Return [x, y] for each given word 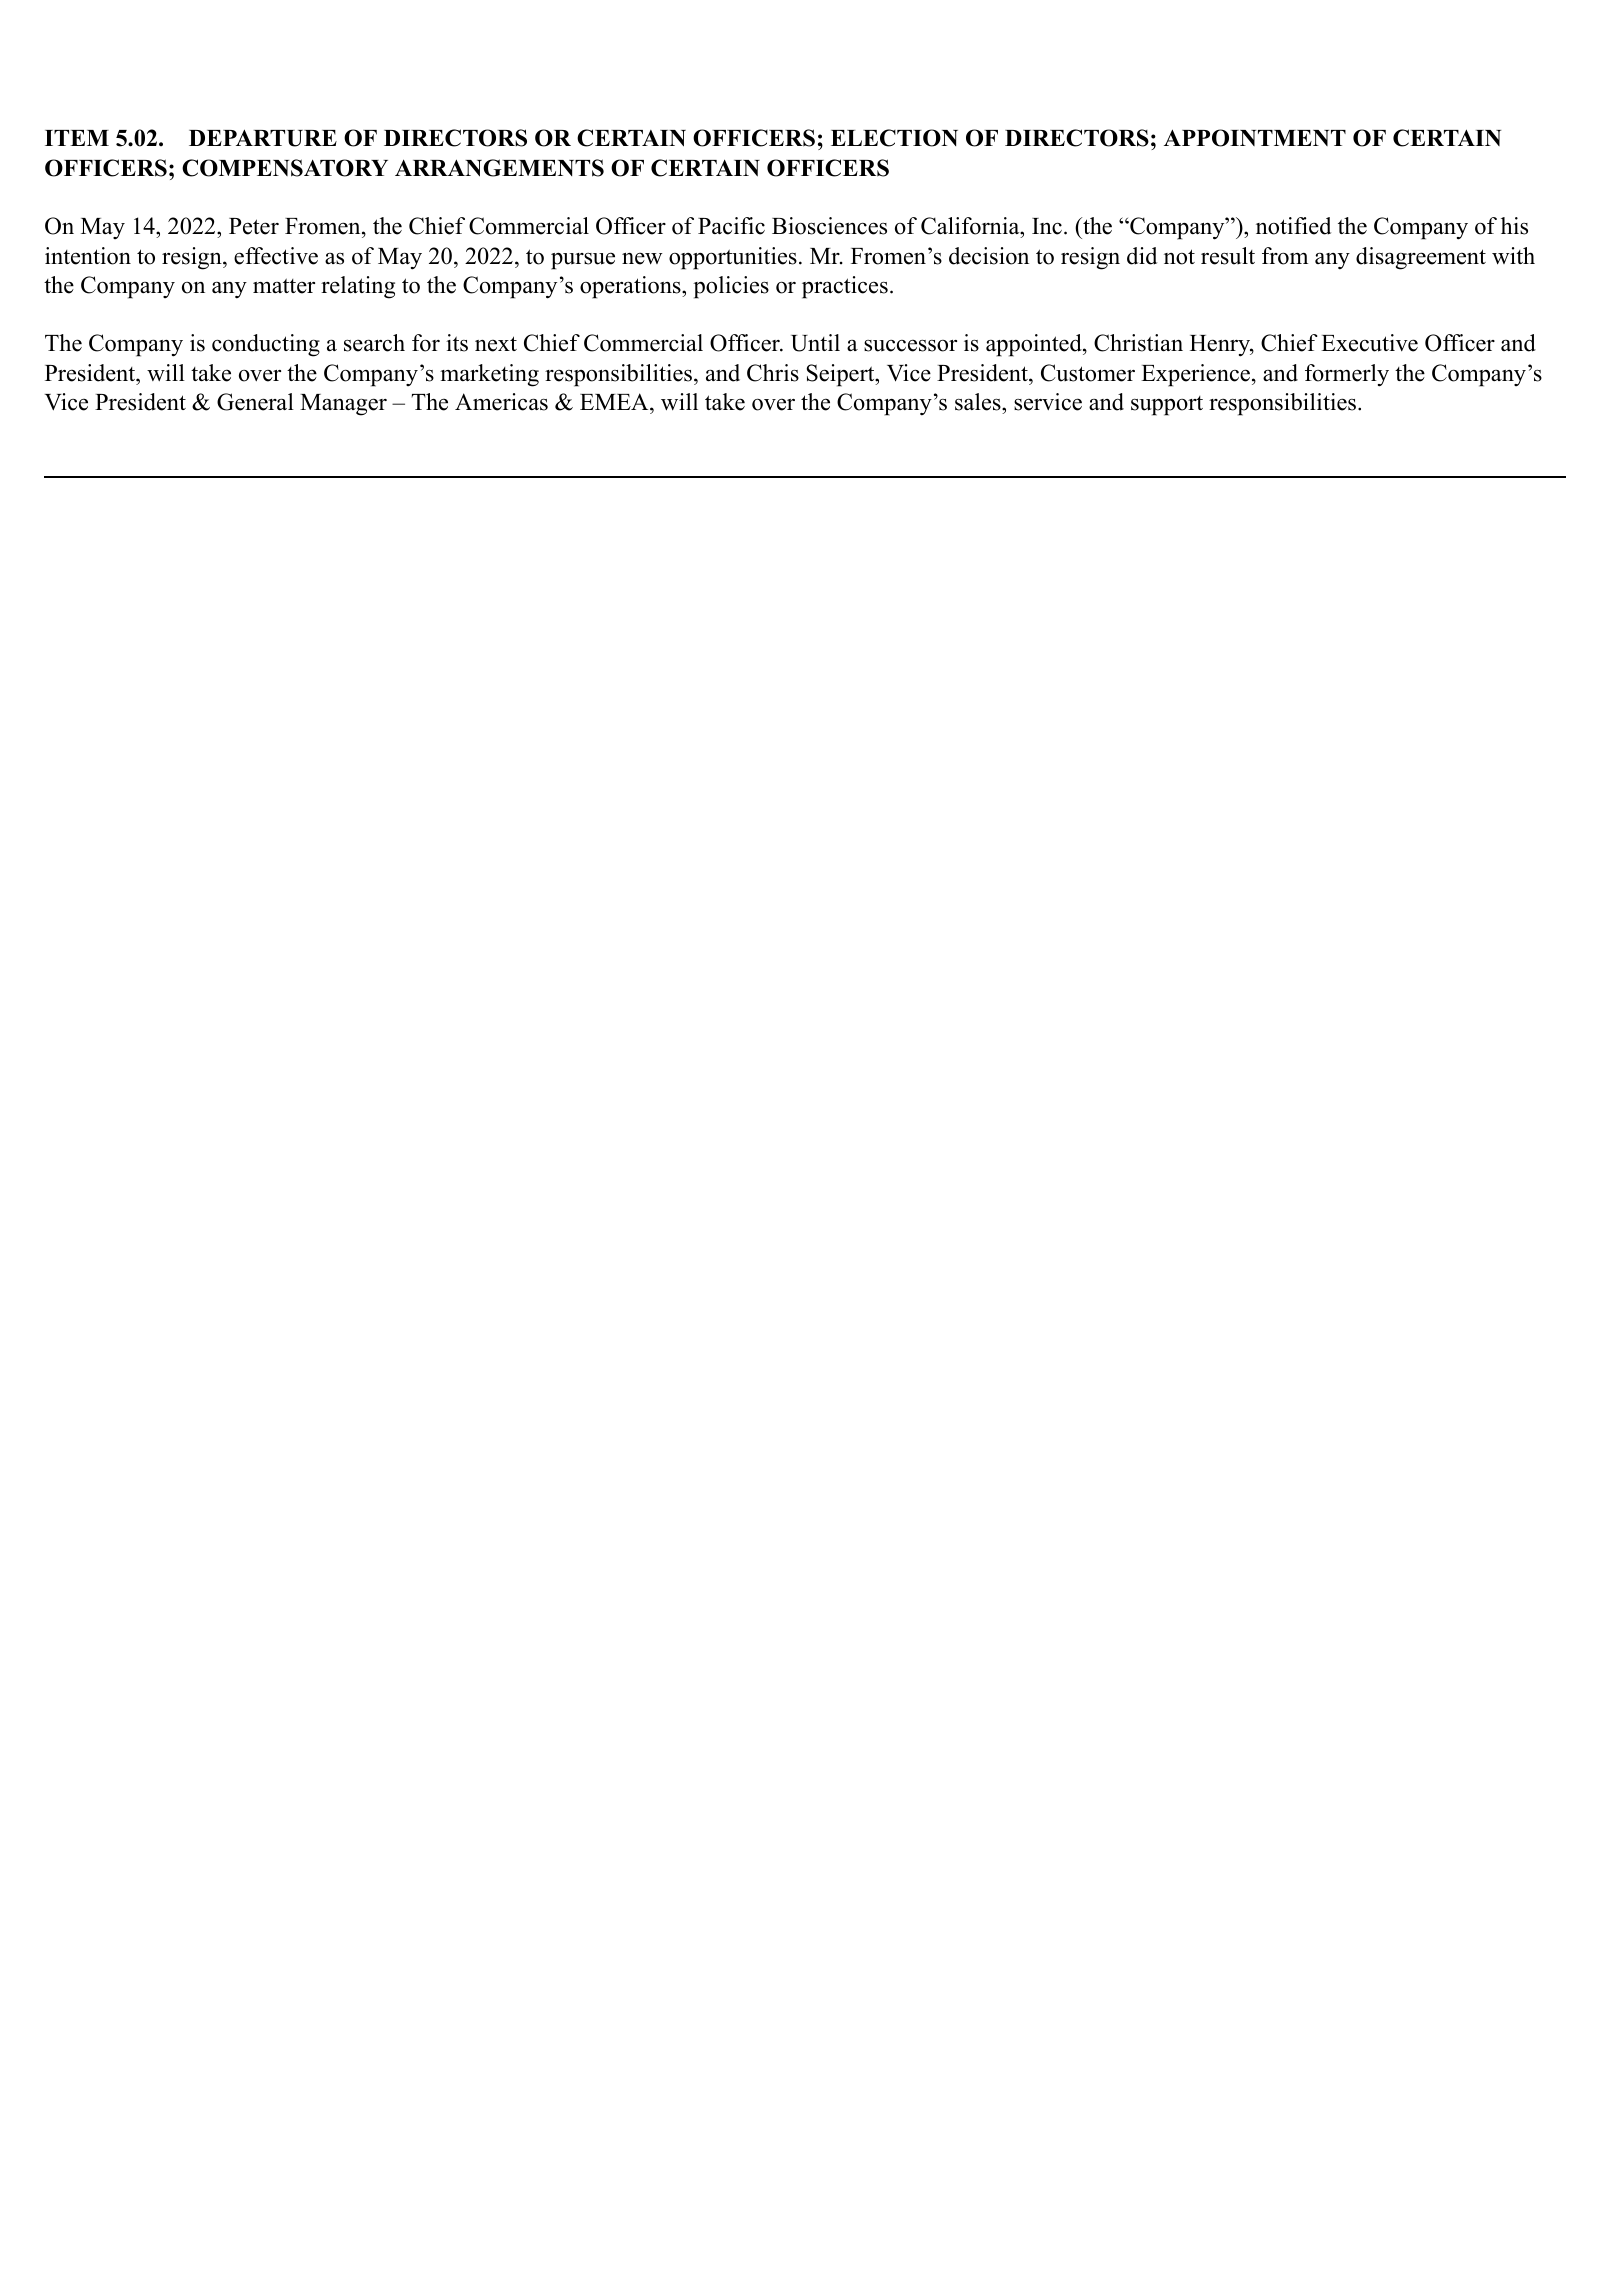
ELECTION [894, 138]
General [255, 402]
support [1167, 406]
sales [979, 402]
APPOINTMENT [1255, 138]
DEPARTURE [263, 138]
